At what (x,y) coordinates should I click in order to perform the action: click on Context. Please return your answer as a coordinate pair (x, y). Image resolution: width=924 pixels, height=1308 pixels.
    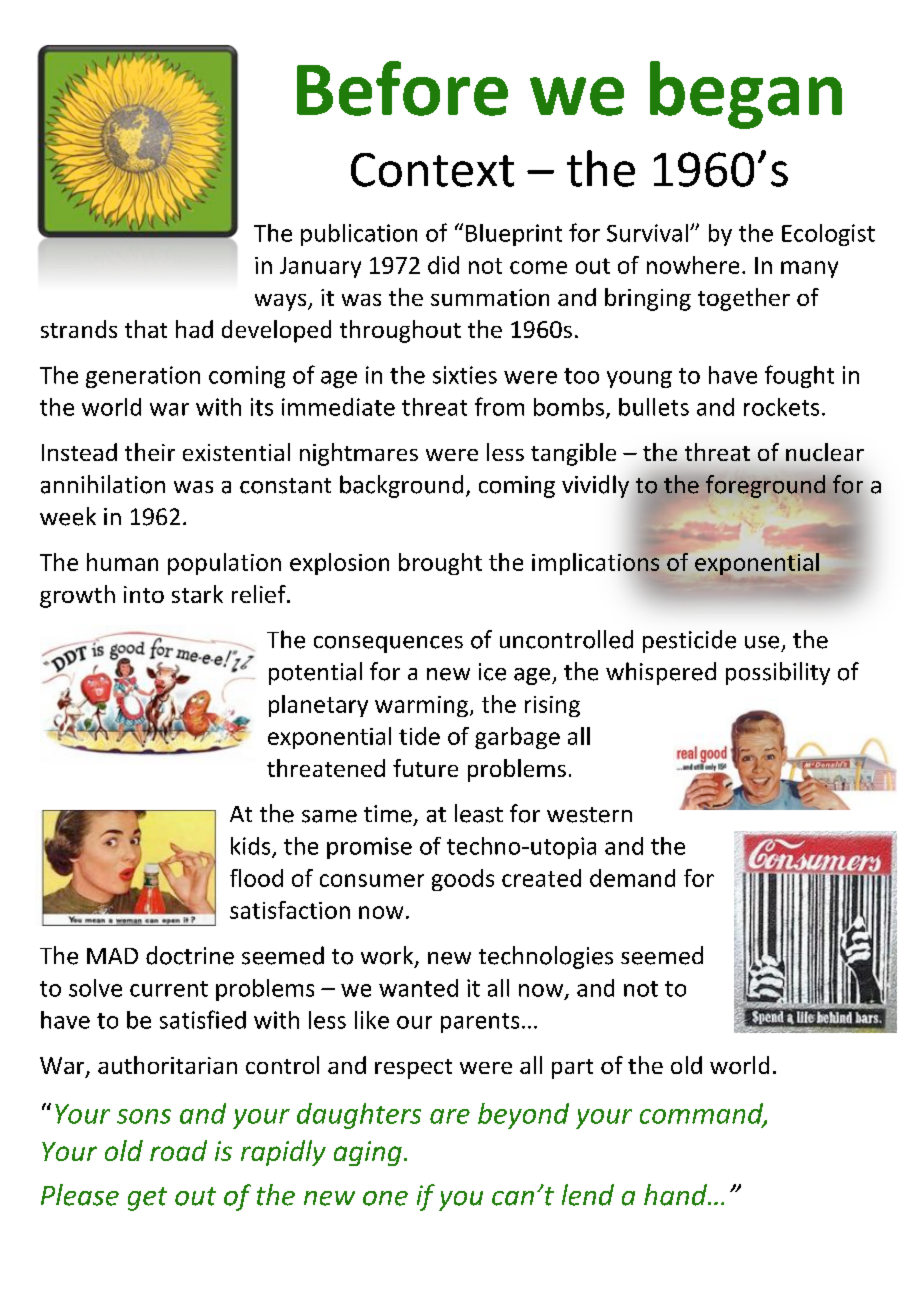
    Looking at the image, I should click on (432, 170).
